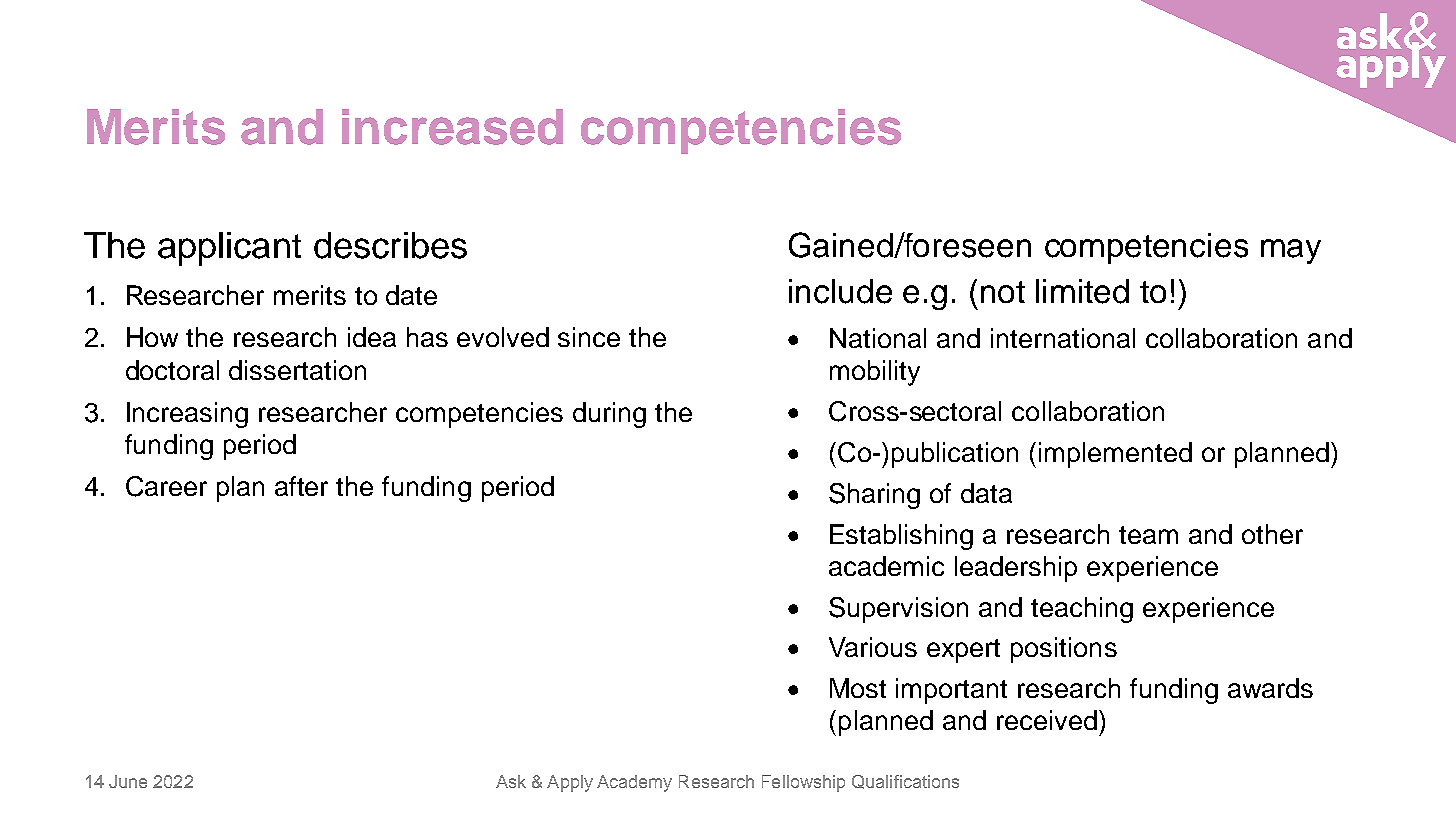  What do you see at coordinates (1082, 291) in the document?
I see `limited` at bounding box center [1082, 291].
